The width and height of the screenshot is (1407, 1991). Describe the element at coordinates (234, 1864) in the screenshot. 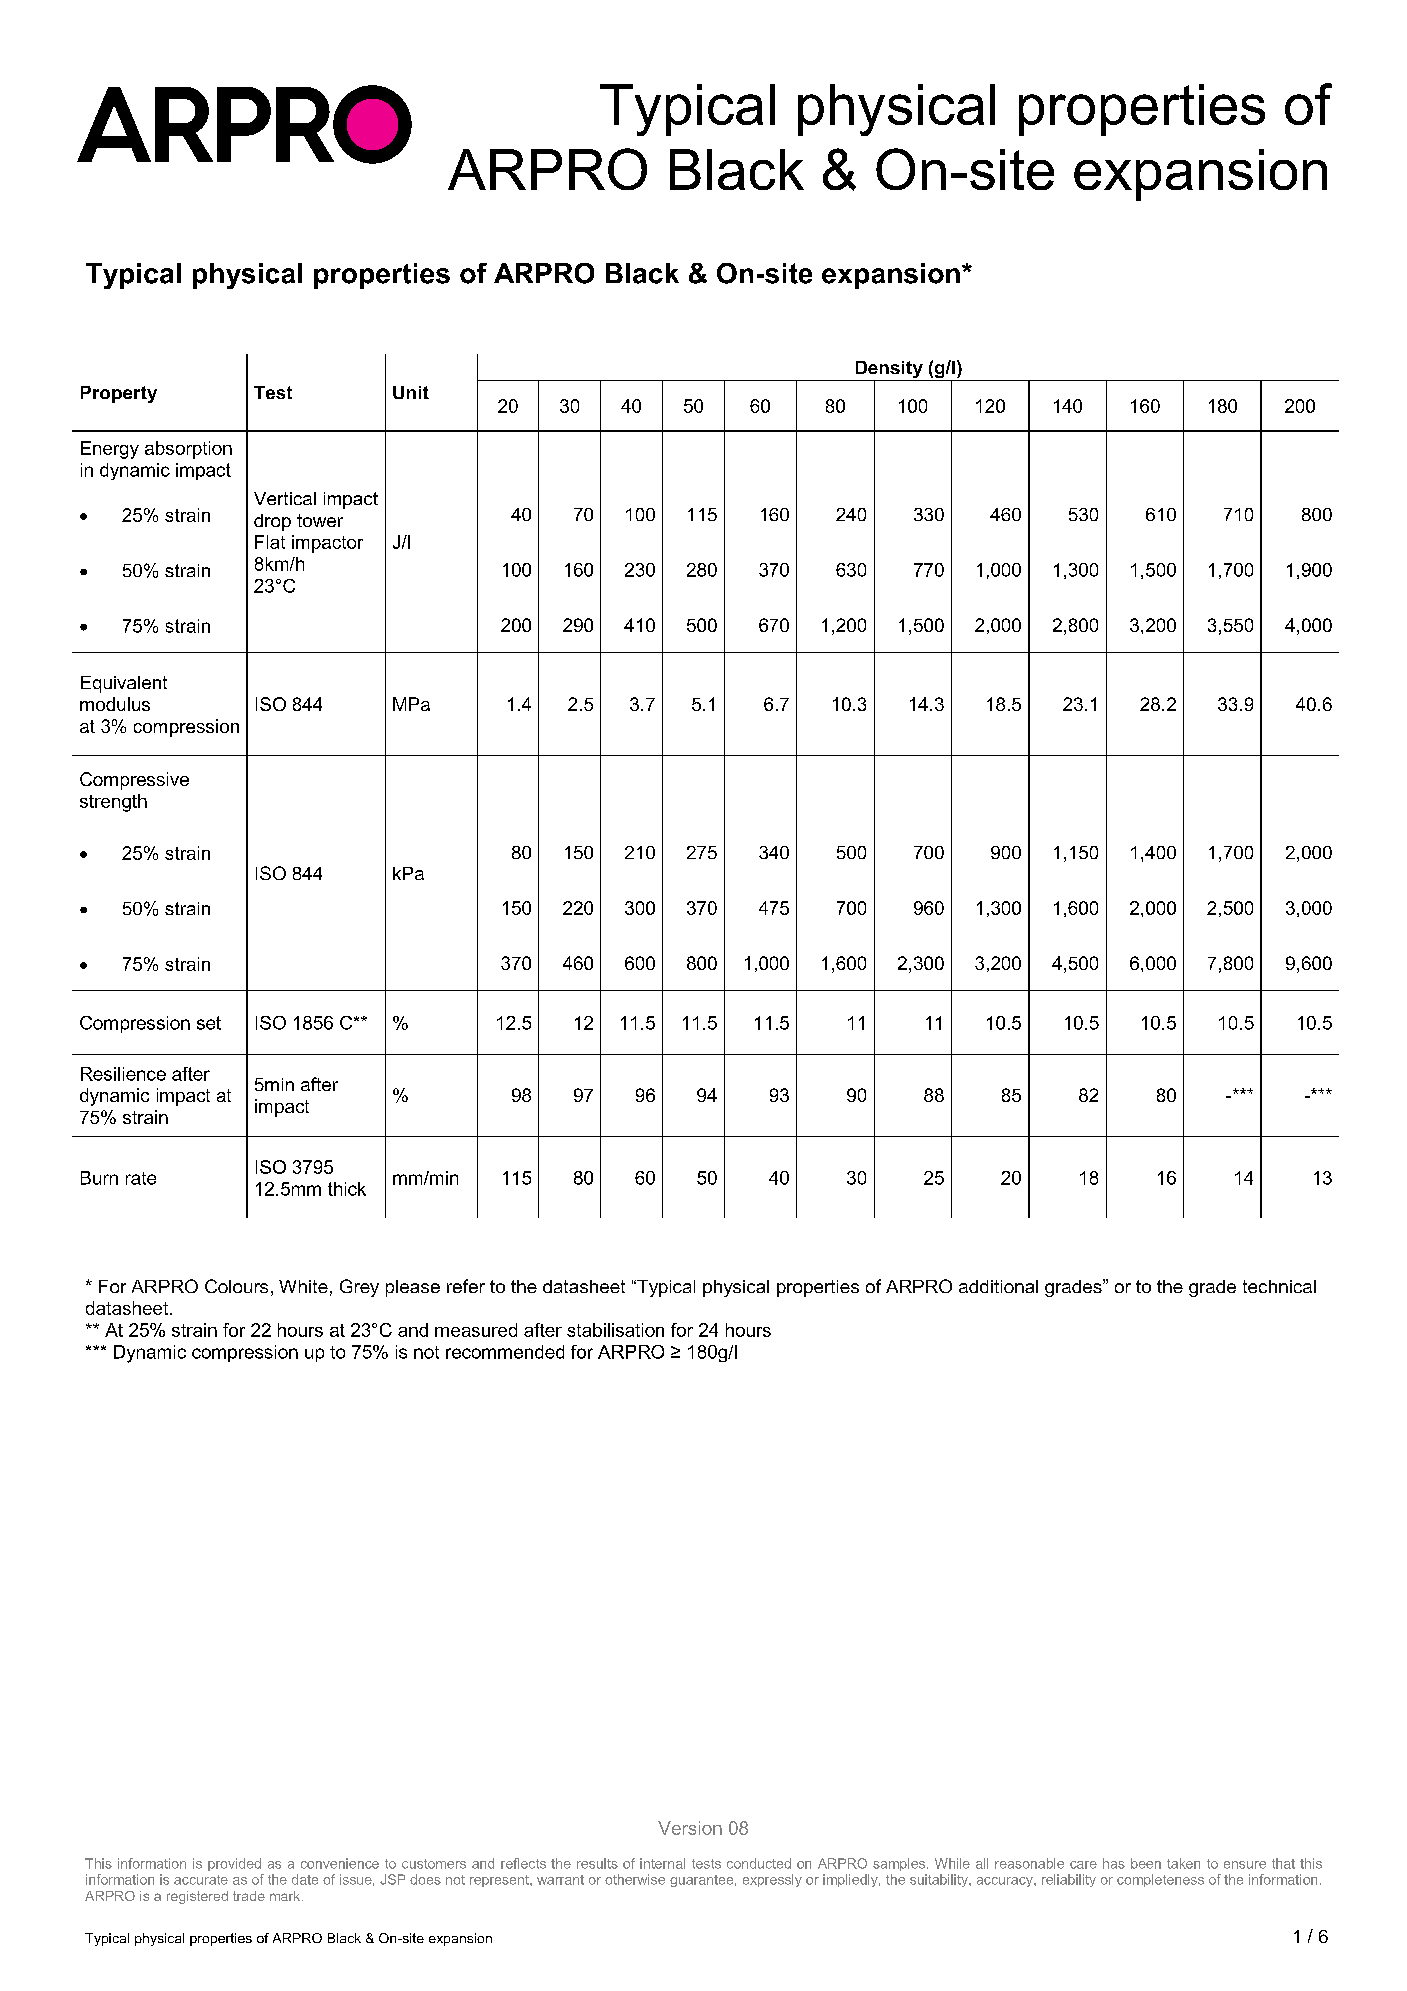

I see `provided` at that location.
